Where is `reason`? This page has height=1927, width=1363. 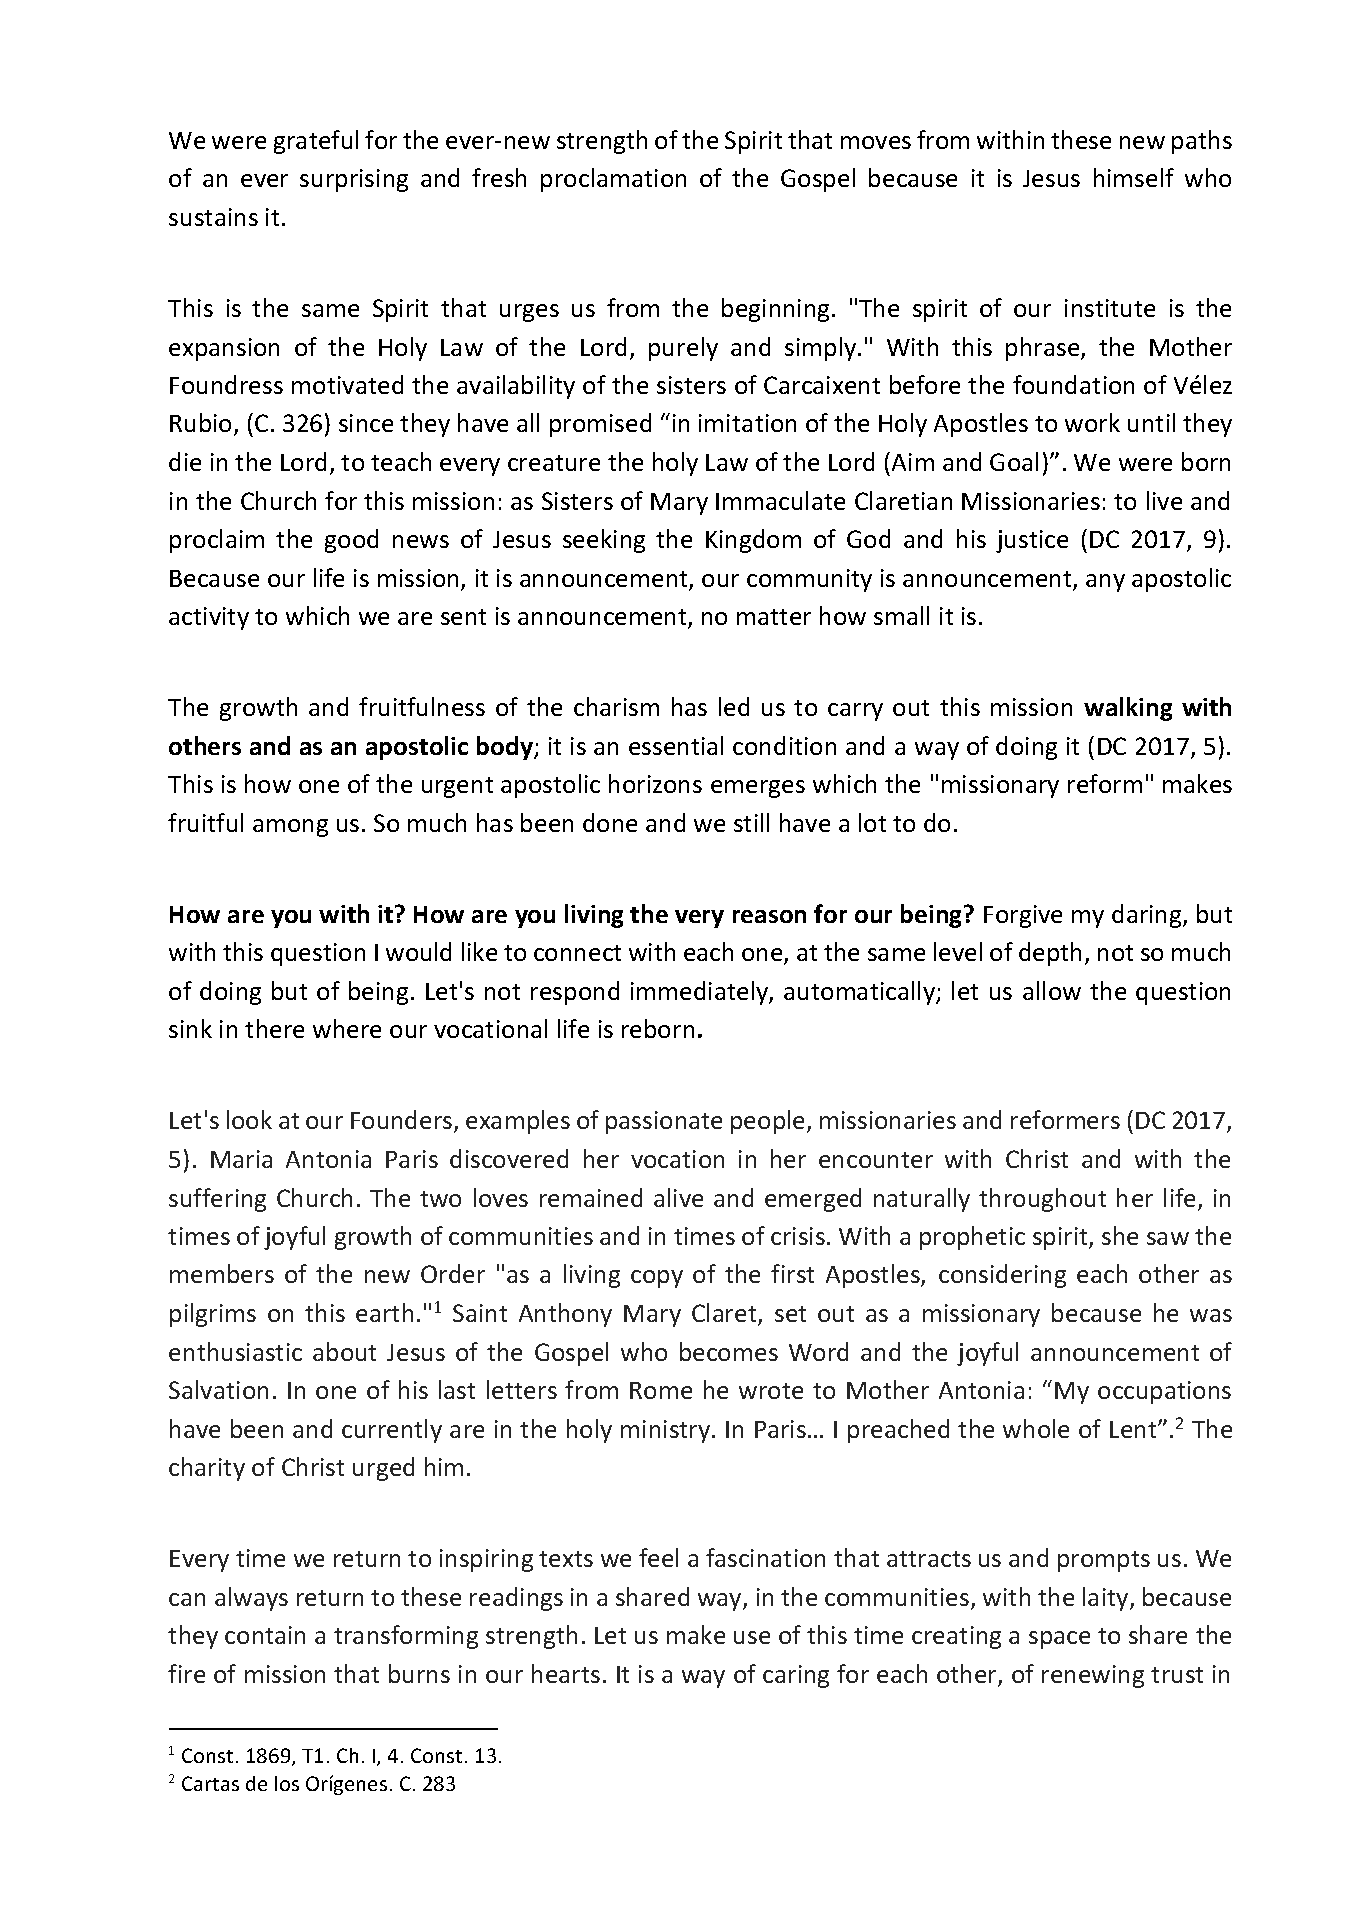 reason is located at coordinates (769, 916).
